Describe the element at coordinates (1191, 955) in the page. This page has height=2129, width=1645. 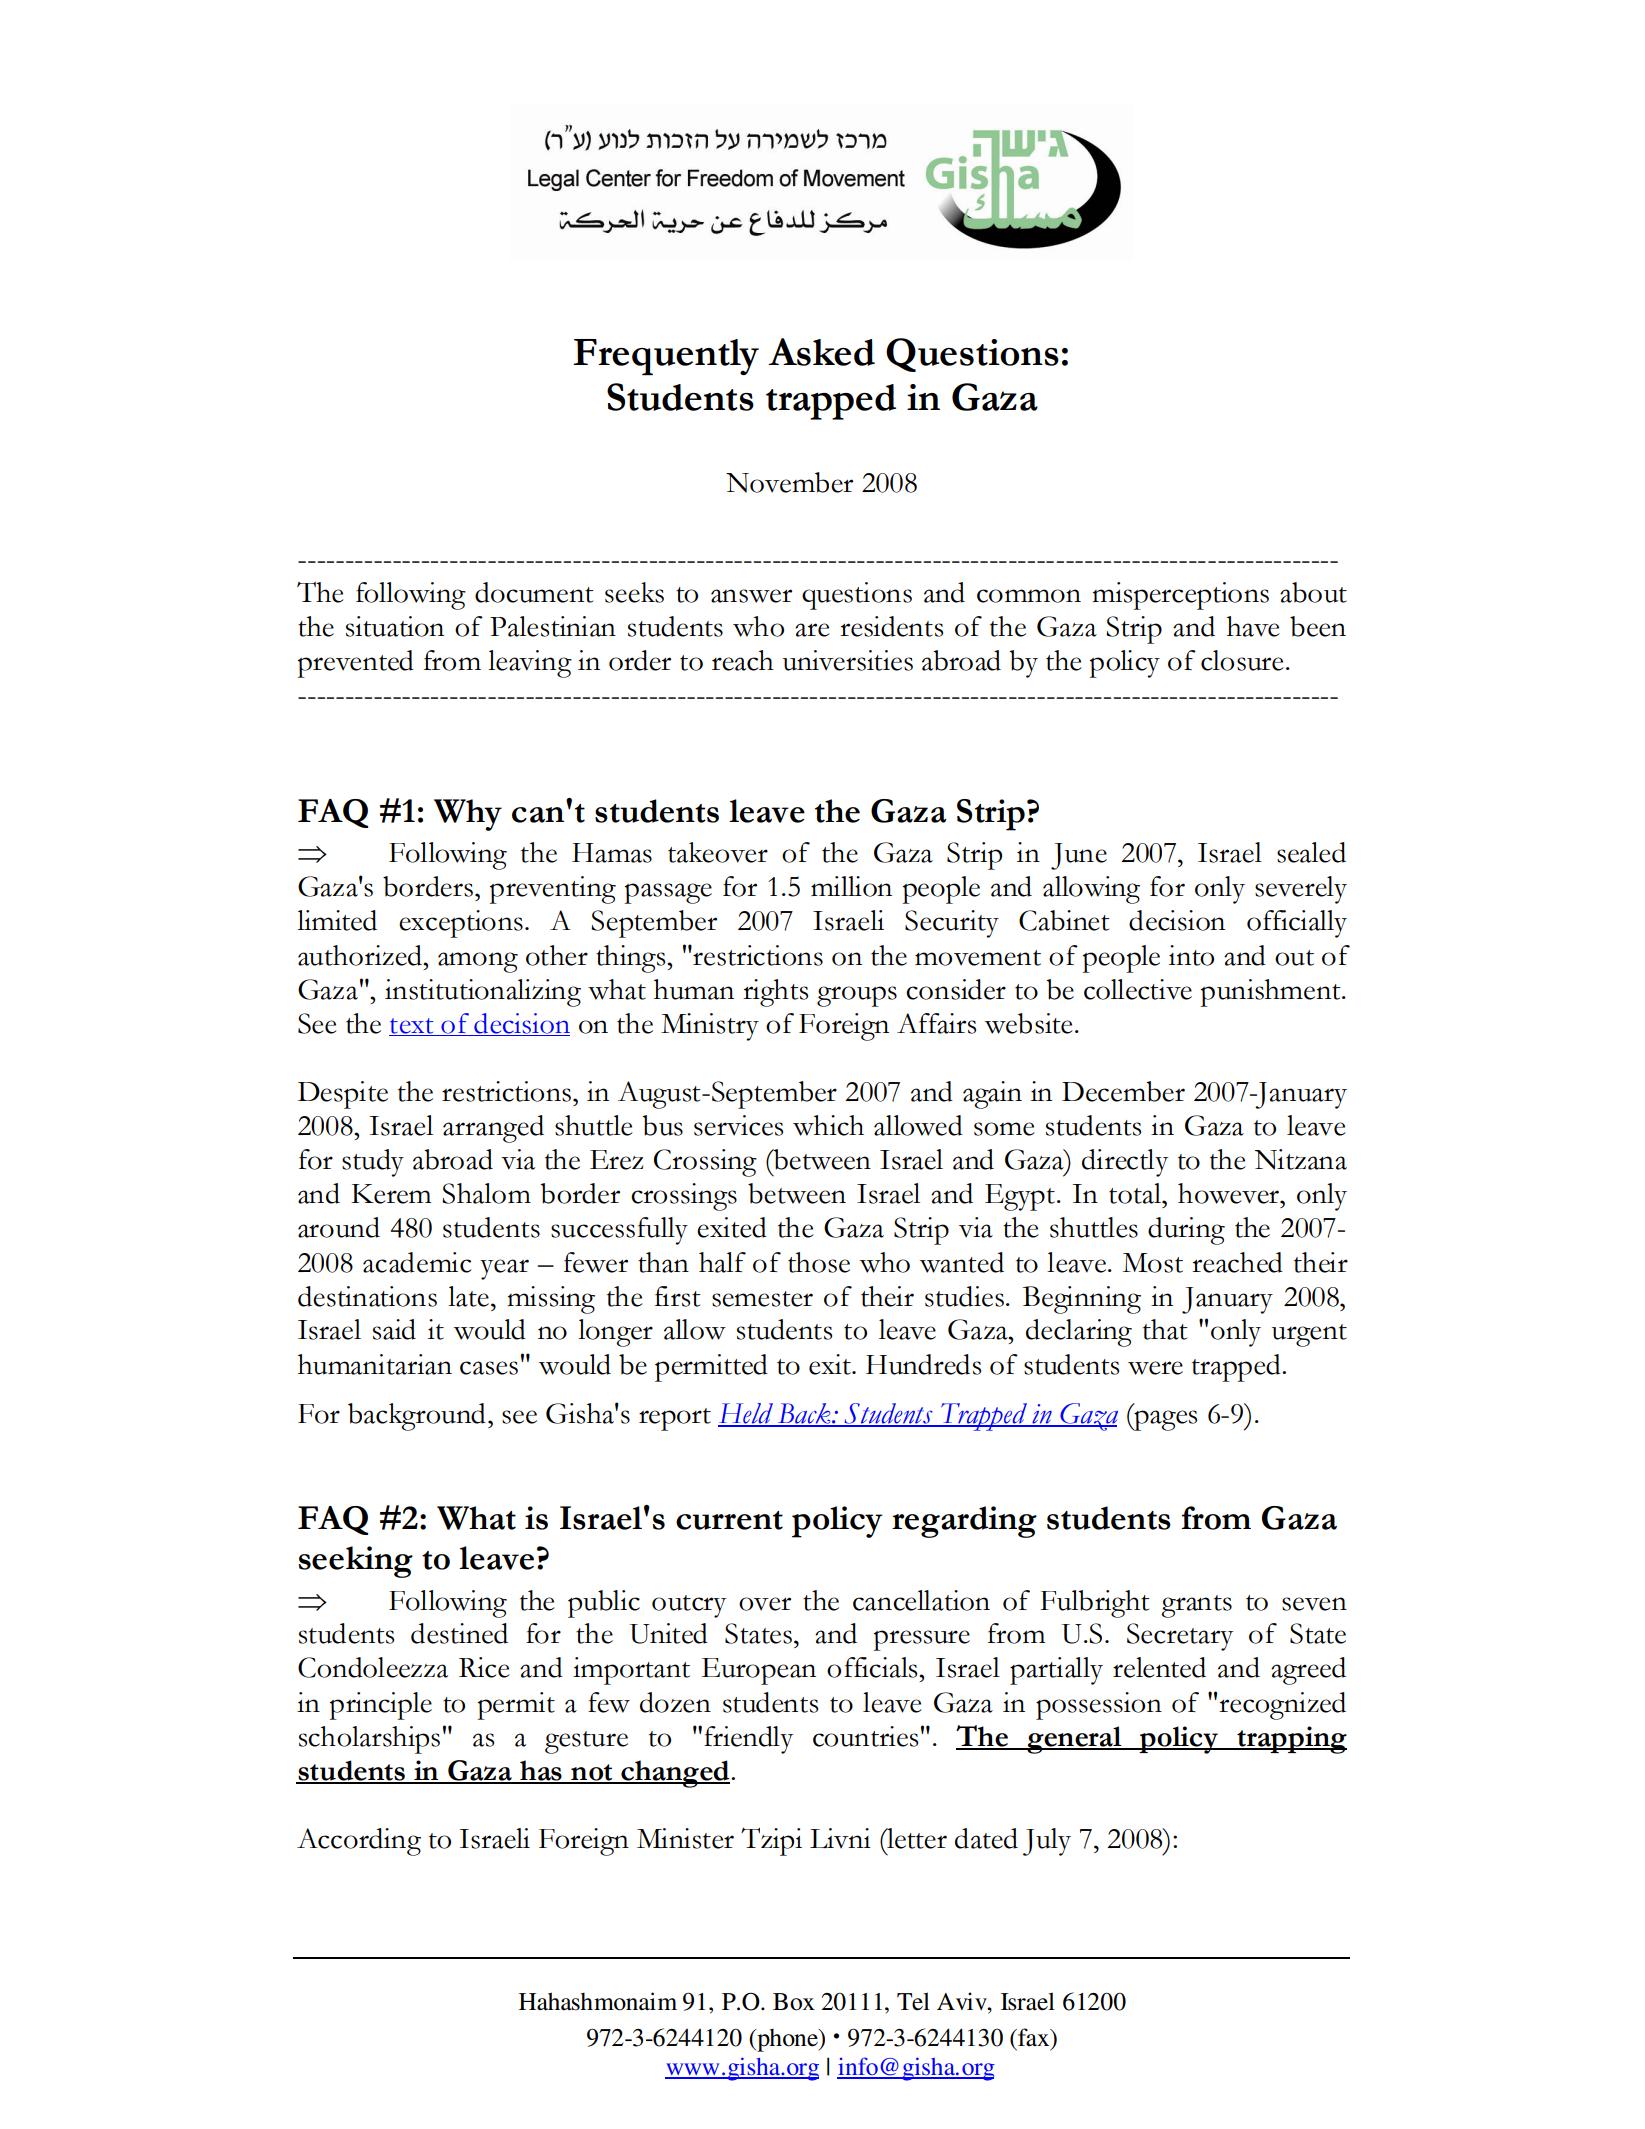
I see `into` at that location.
